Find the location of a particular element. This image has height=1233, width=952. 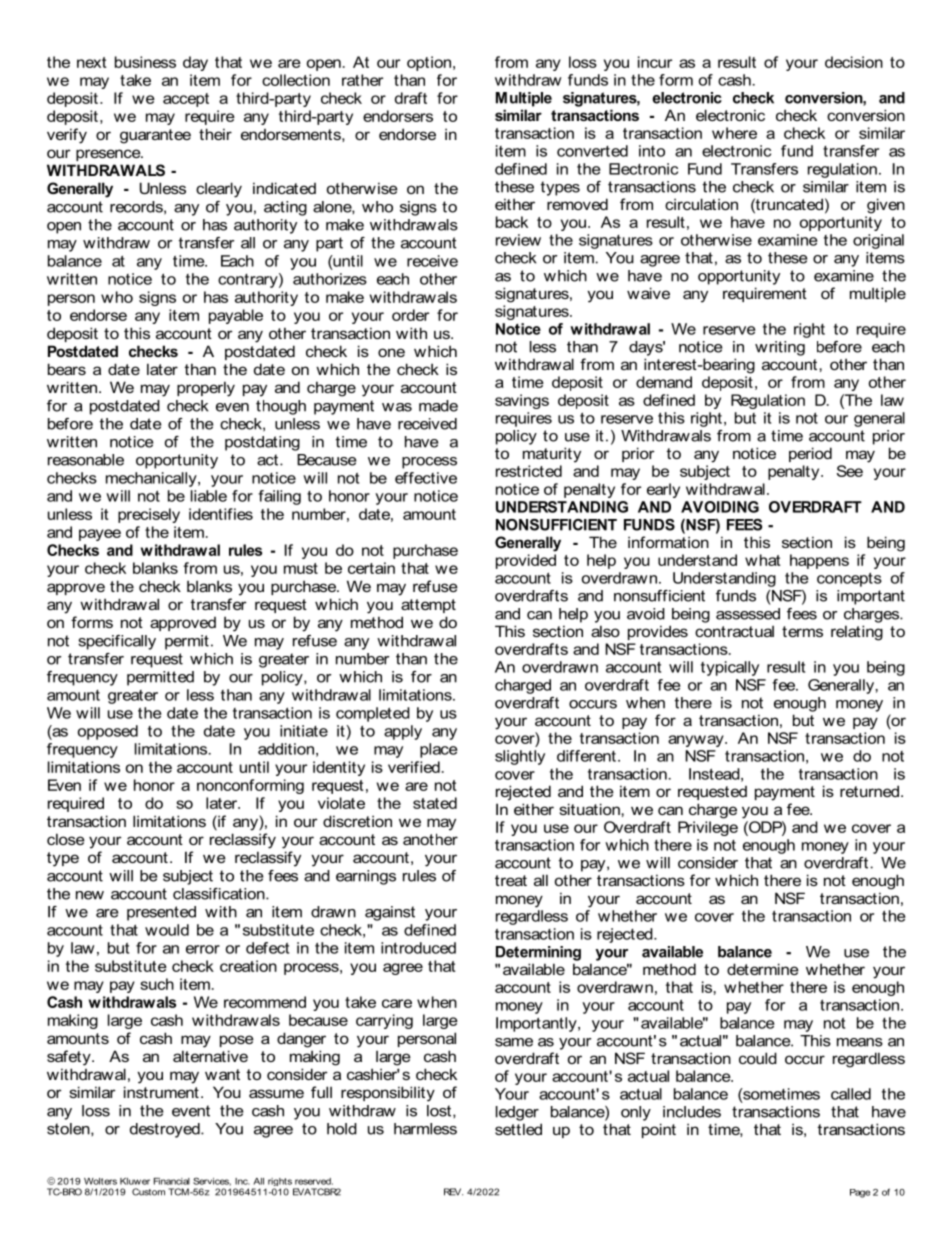

stated is located at coordinates (435, 803).
